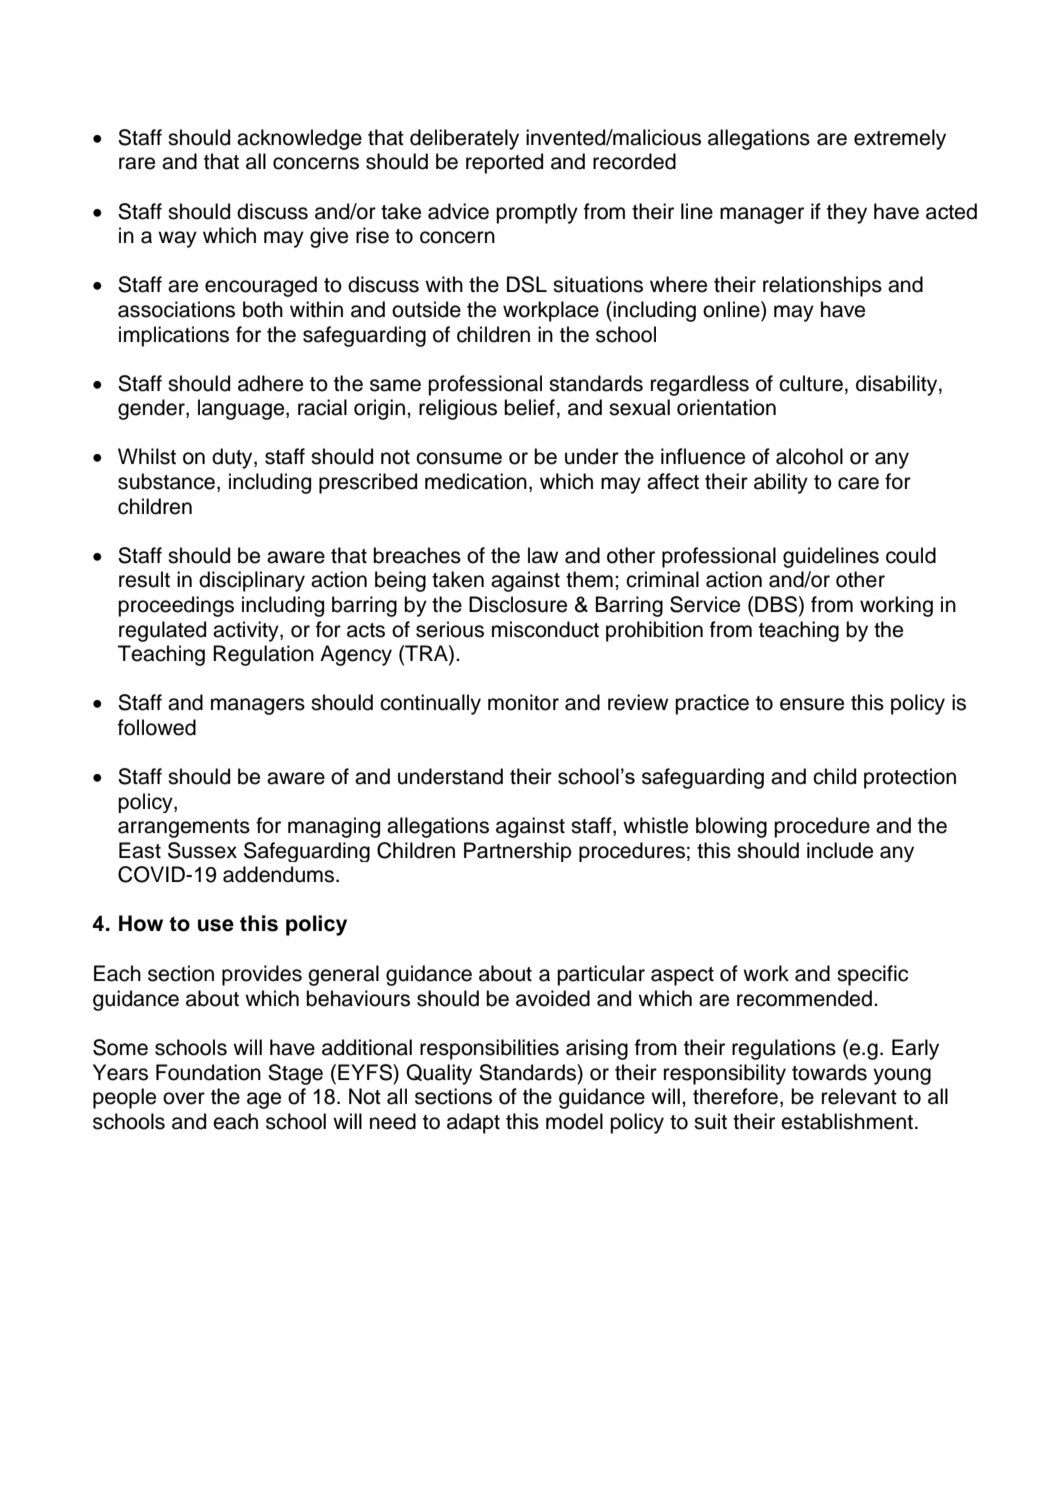  What do you see at coordinates (859, 1096) in the image?
I see `relevant` at bounding box center [859, 1096].
